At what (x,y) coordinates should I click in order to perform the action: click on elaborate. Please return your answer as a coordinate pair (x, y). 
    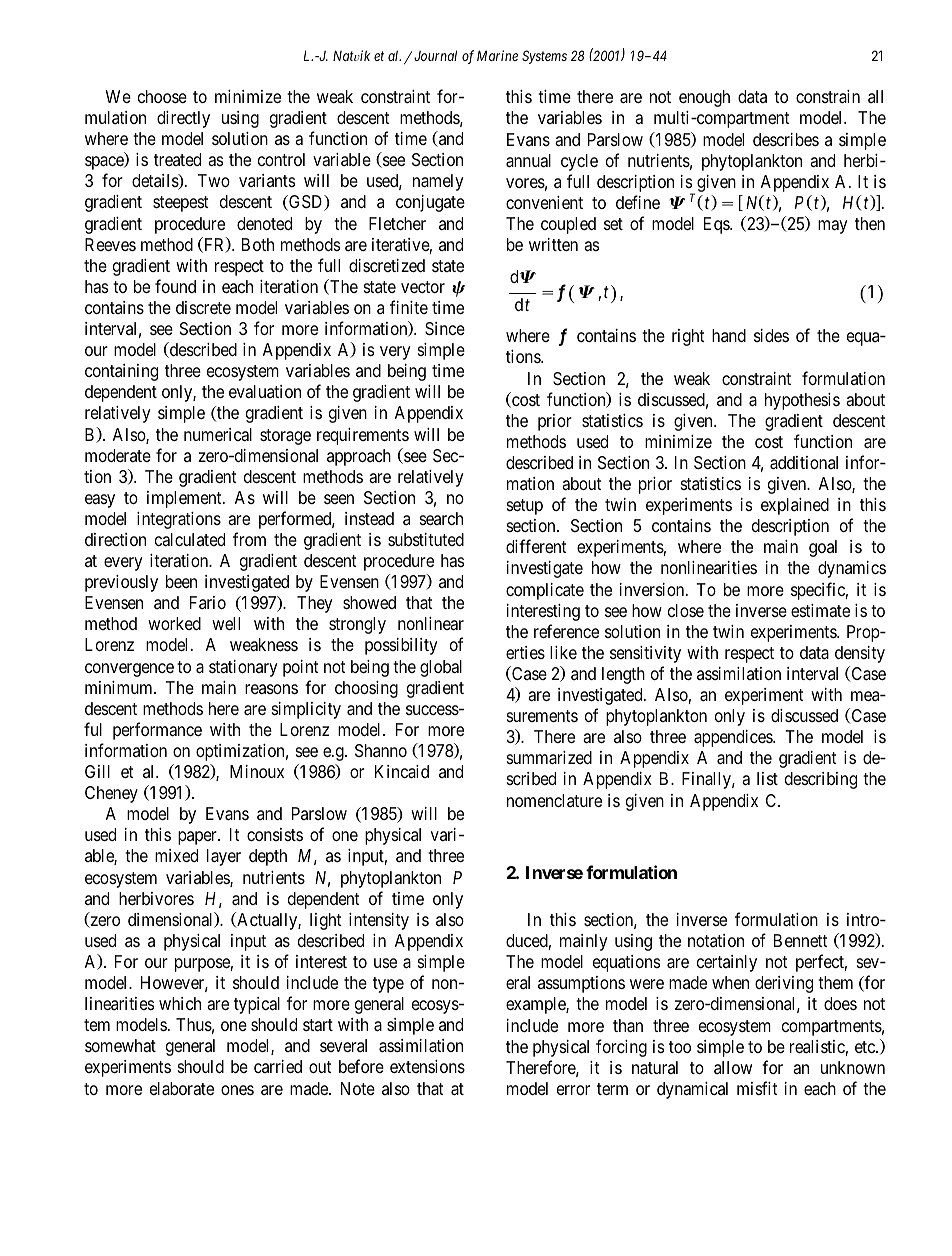
    Looking at the image, I should click on (182, 1089).
